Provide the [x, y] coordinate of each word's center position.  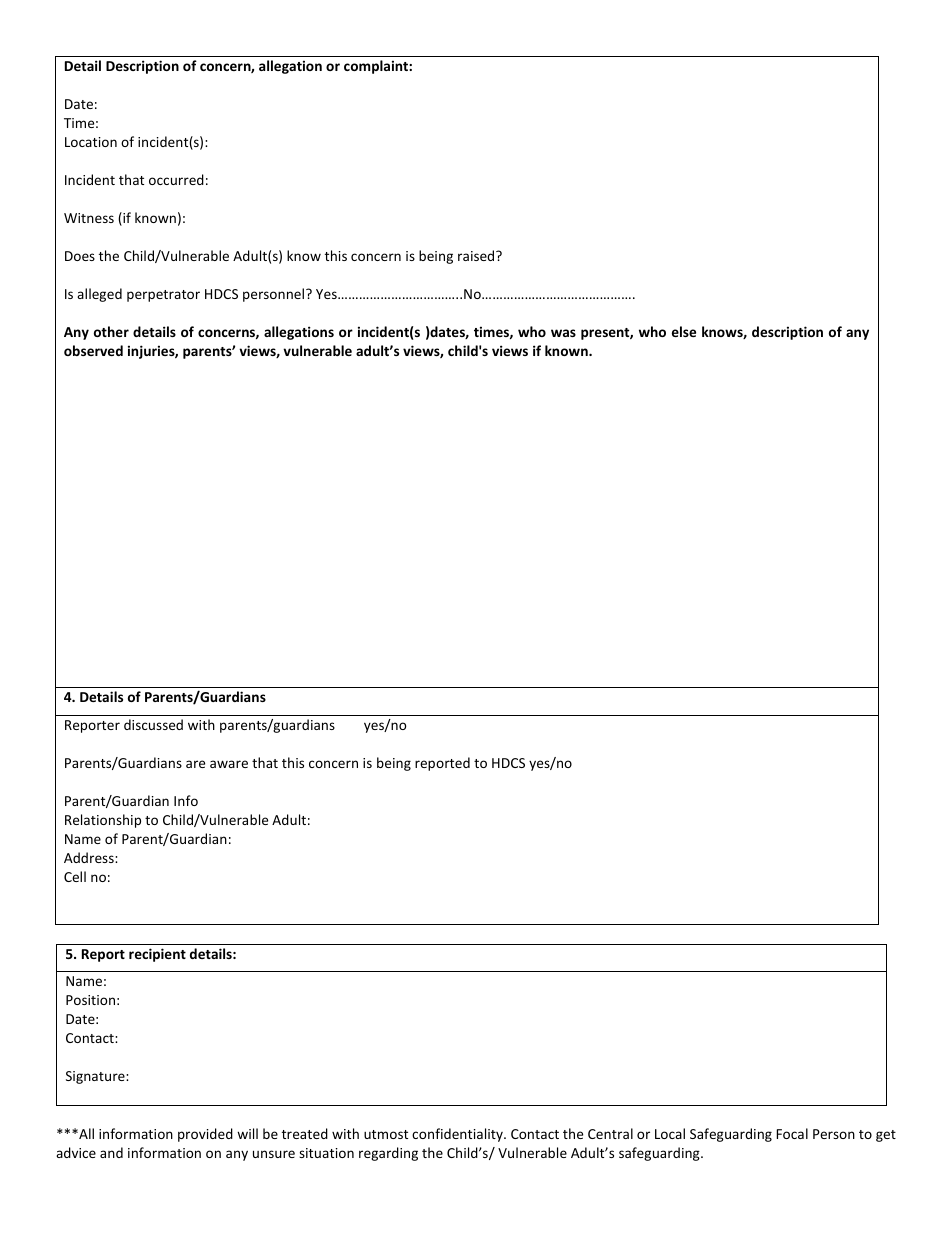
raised [477, 255]
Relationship [103, 821]
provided [205, 1135]
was [563, 333]
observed [93, 350]
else [684, 331]
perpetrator [163, 296]
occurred [176, 179]
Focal [792, 1133]
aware [229, 764]
